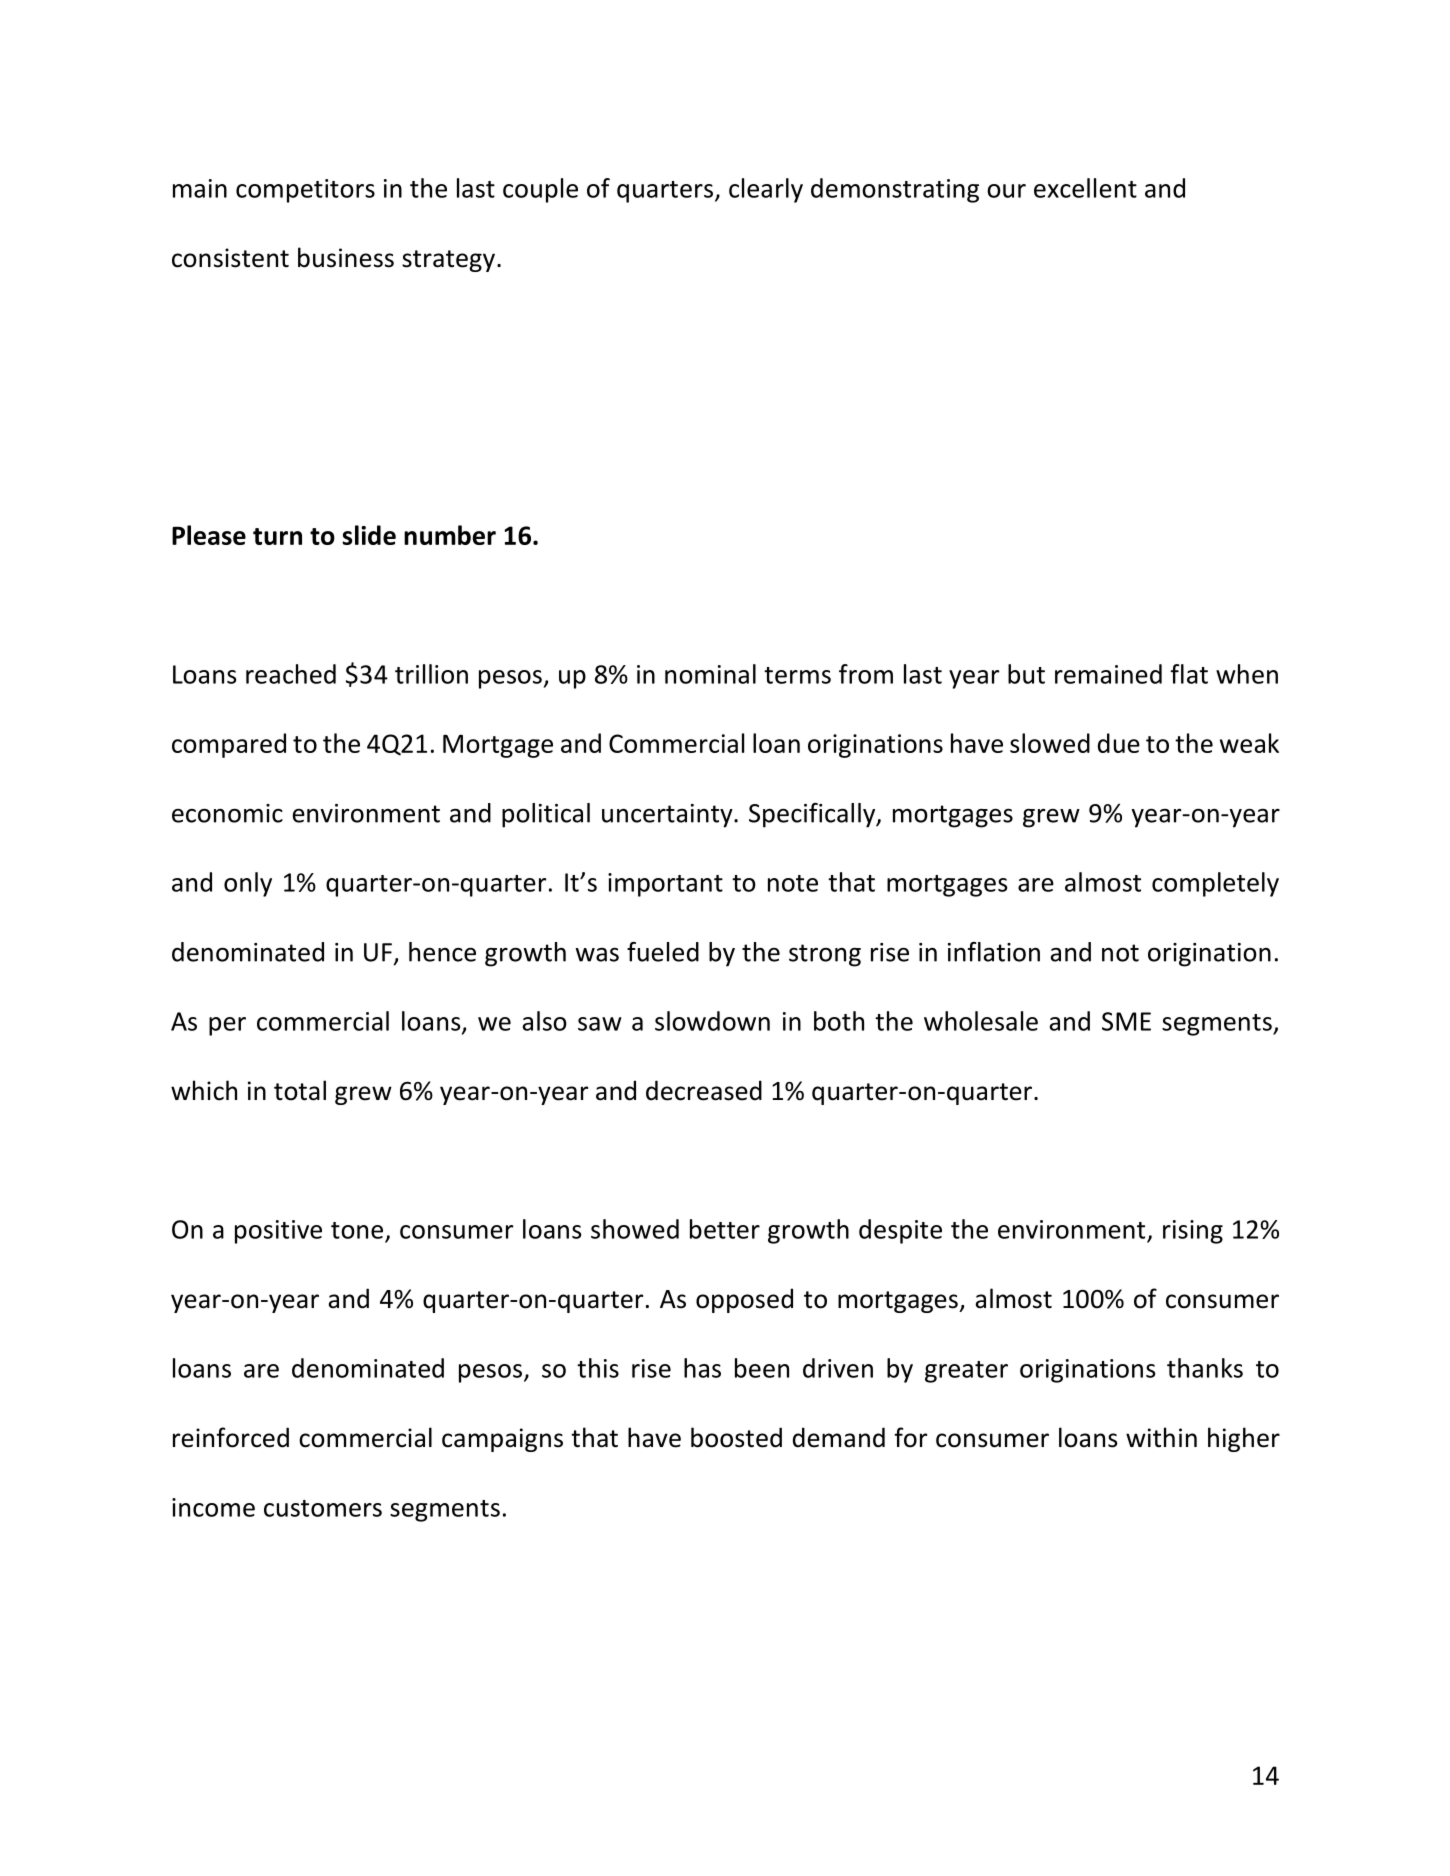 This image has width=1450, height=1876. What do you see at coordinates (736, 1437) in the image?
I see `boosted` at bounding box center [736, 1437].
